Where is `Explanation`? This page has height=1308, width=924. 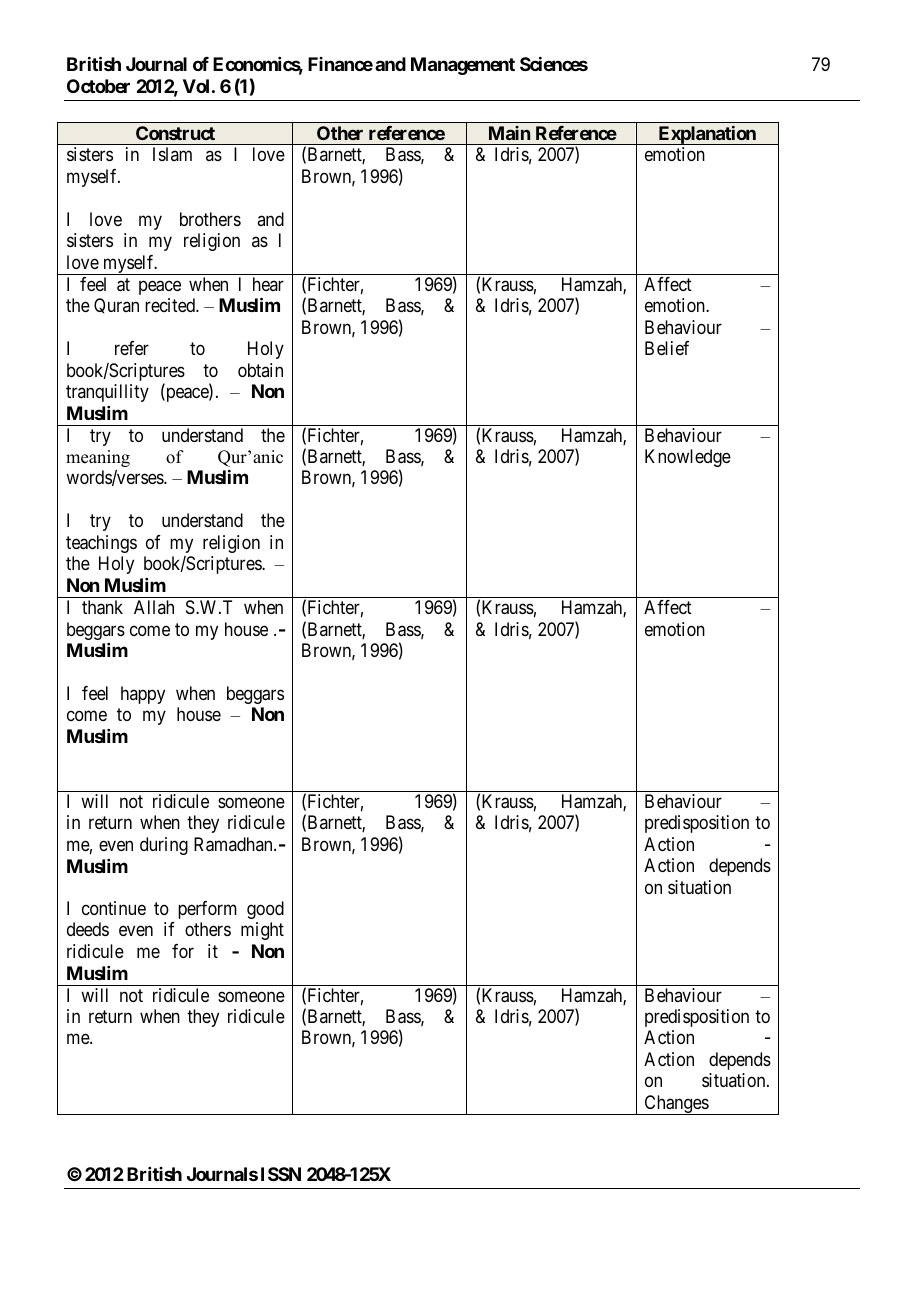
Explanation is located at coordinates (707, 135).
